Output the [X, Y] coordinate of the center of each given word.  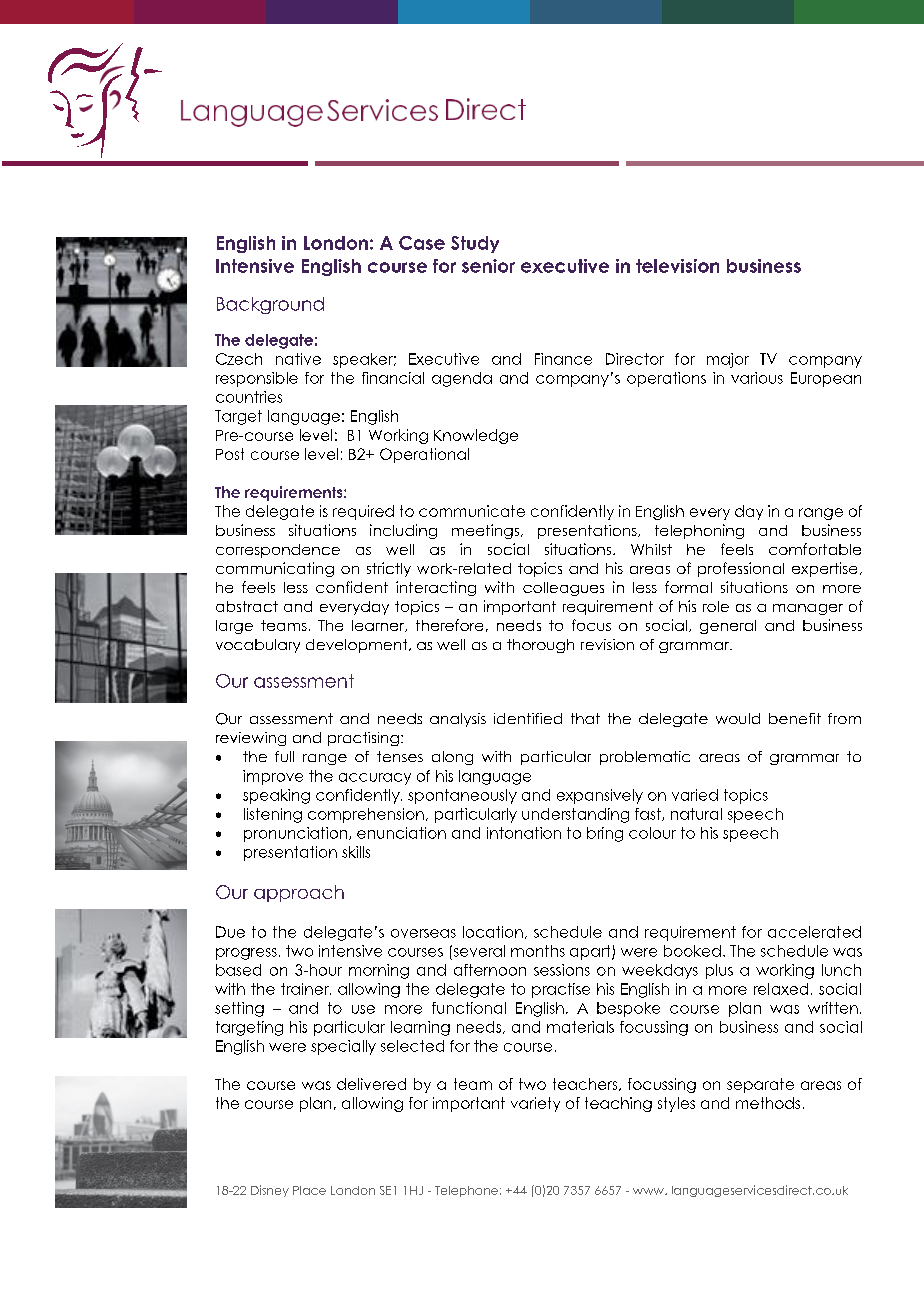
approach [299, 893]
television [677, 266]
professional [741, 569]
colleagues [563, 589]
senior [488, 266]
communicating [275, 569]
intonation [524, 833]
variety [535, 1104]
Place [309, 1190]
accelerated [814, 932]
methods [768, 1103]
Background [270, 305]
